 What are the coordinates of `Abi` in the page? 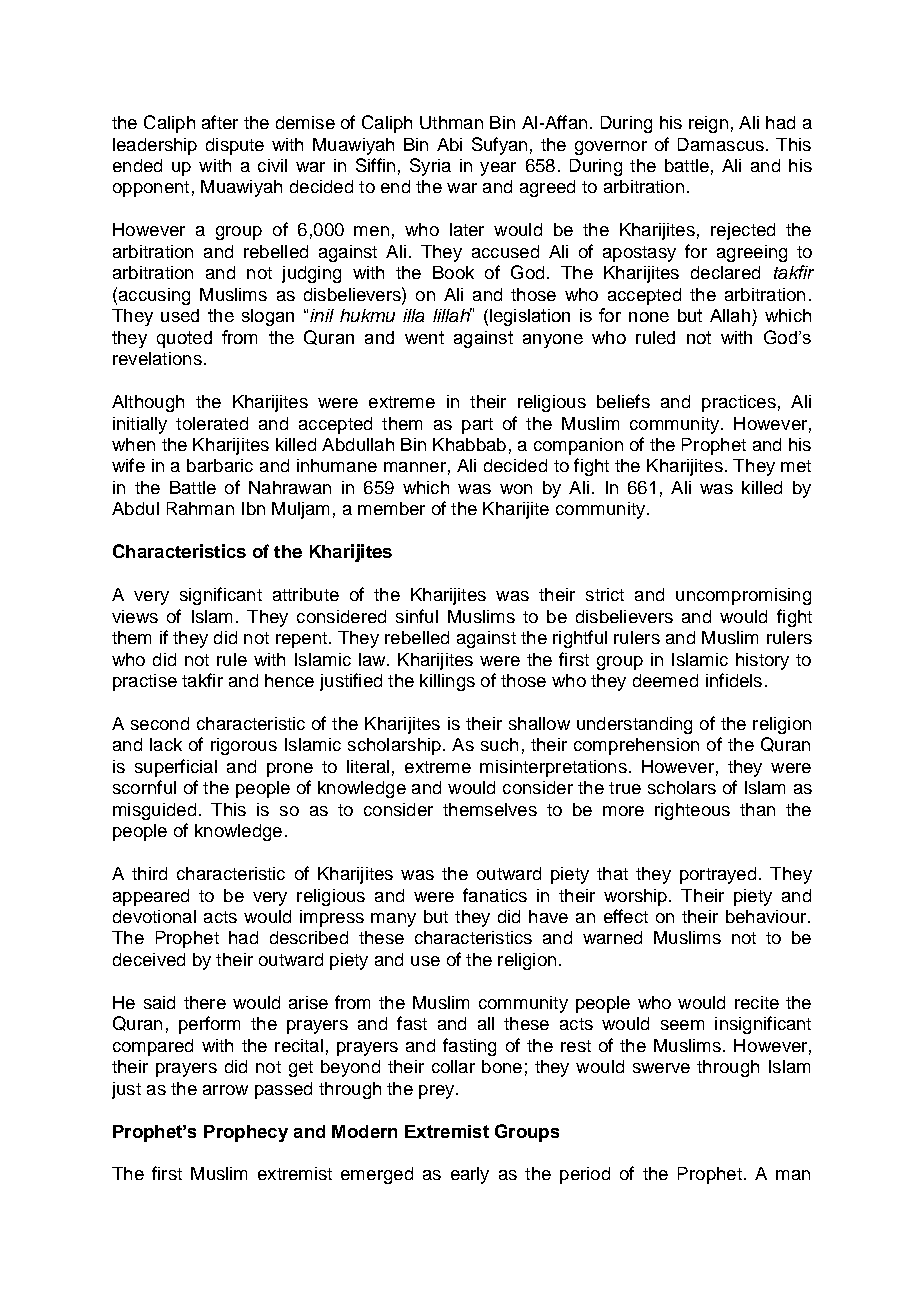 It's located at (449, 144).
